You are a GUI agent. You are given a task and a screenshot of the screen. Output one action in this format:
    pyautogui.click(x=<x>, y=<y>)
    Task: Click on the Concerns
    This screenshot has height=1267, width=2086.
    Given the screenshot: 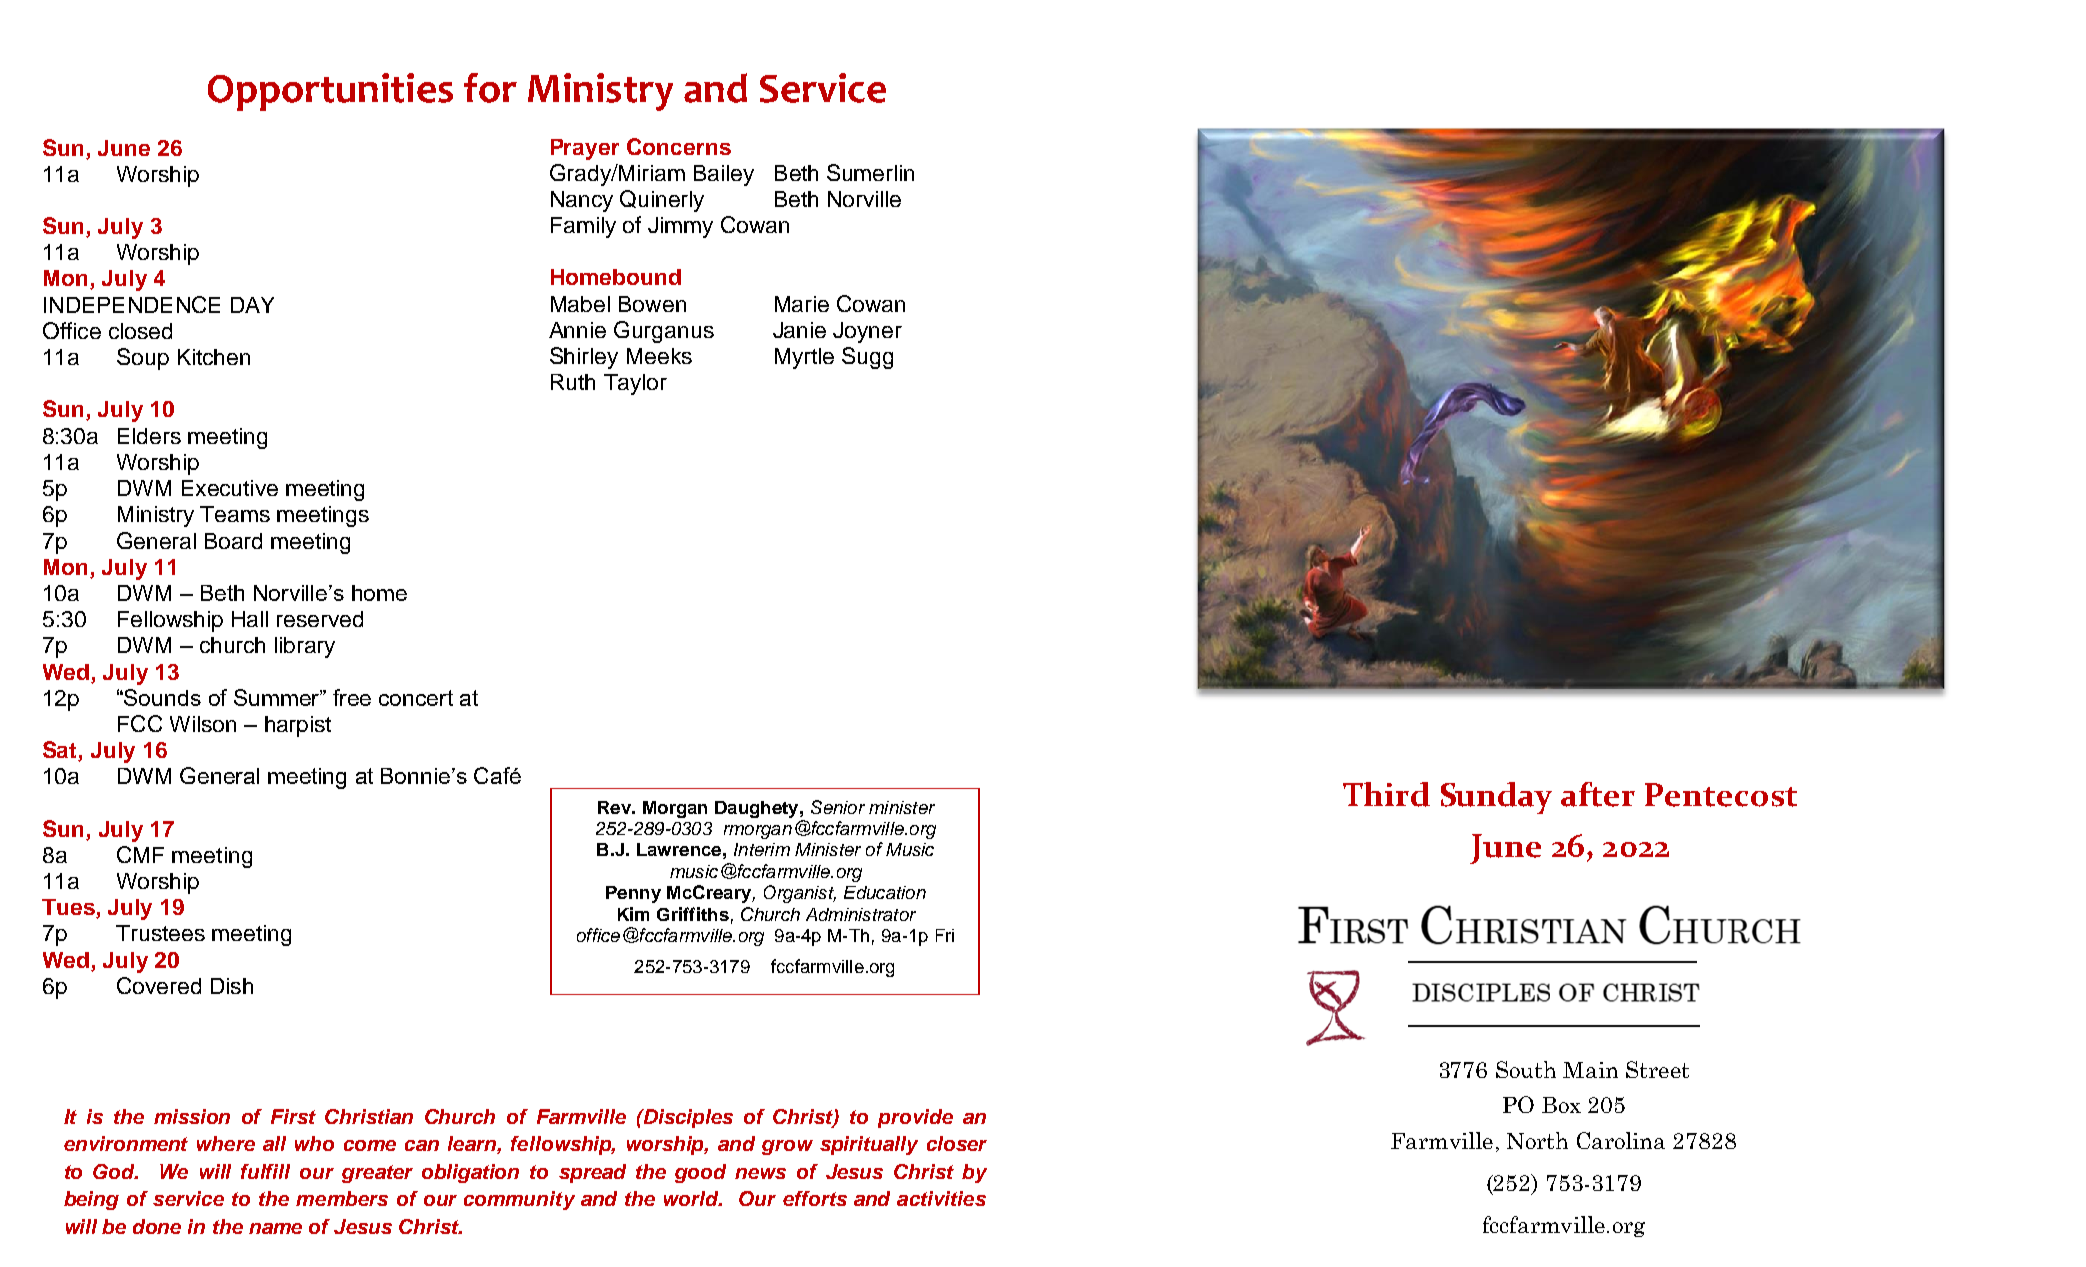 What is the action you would take?
    pyautogui.click(x=679, y=146)
